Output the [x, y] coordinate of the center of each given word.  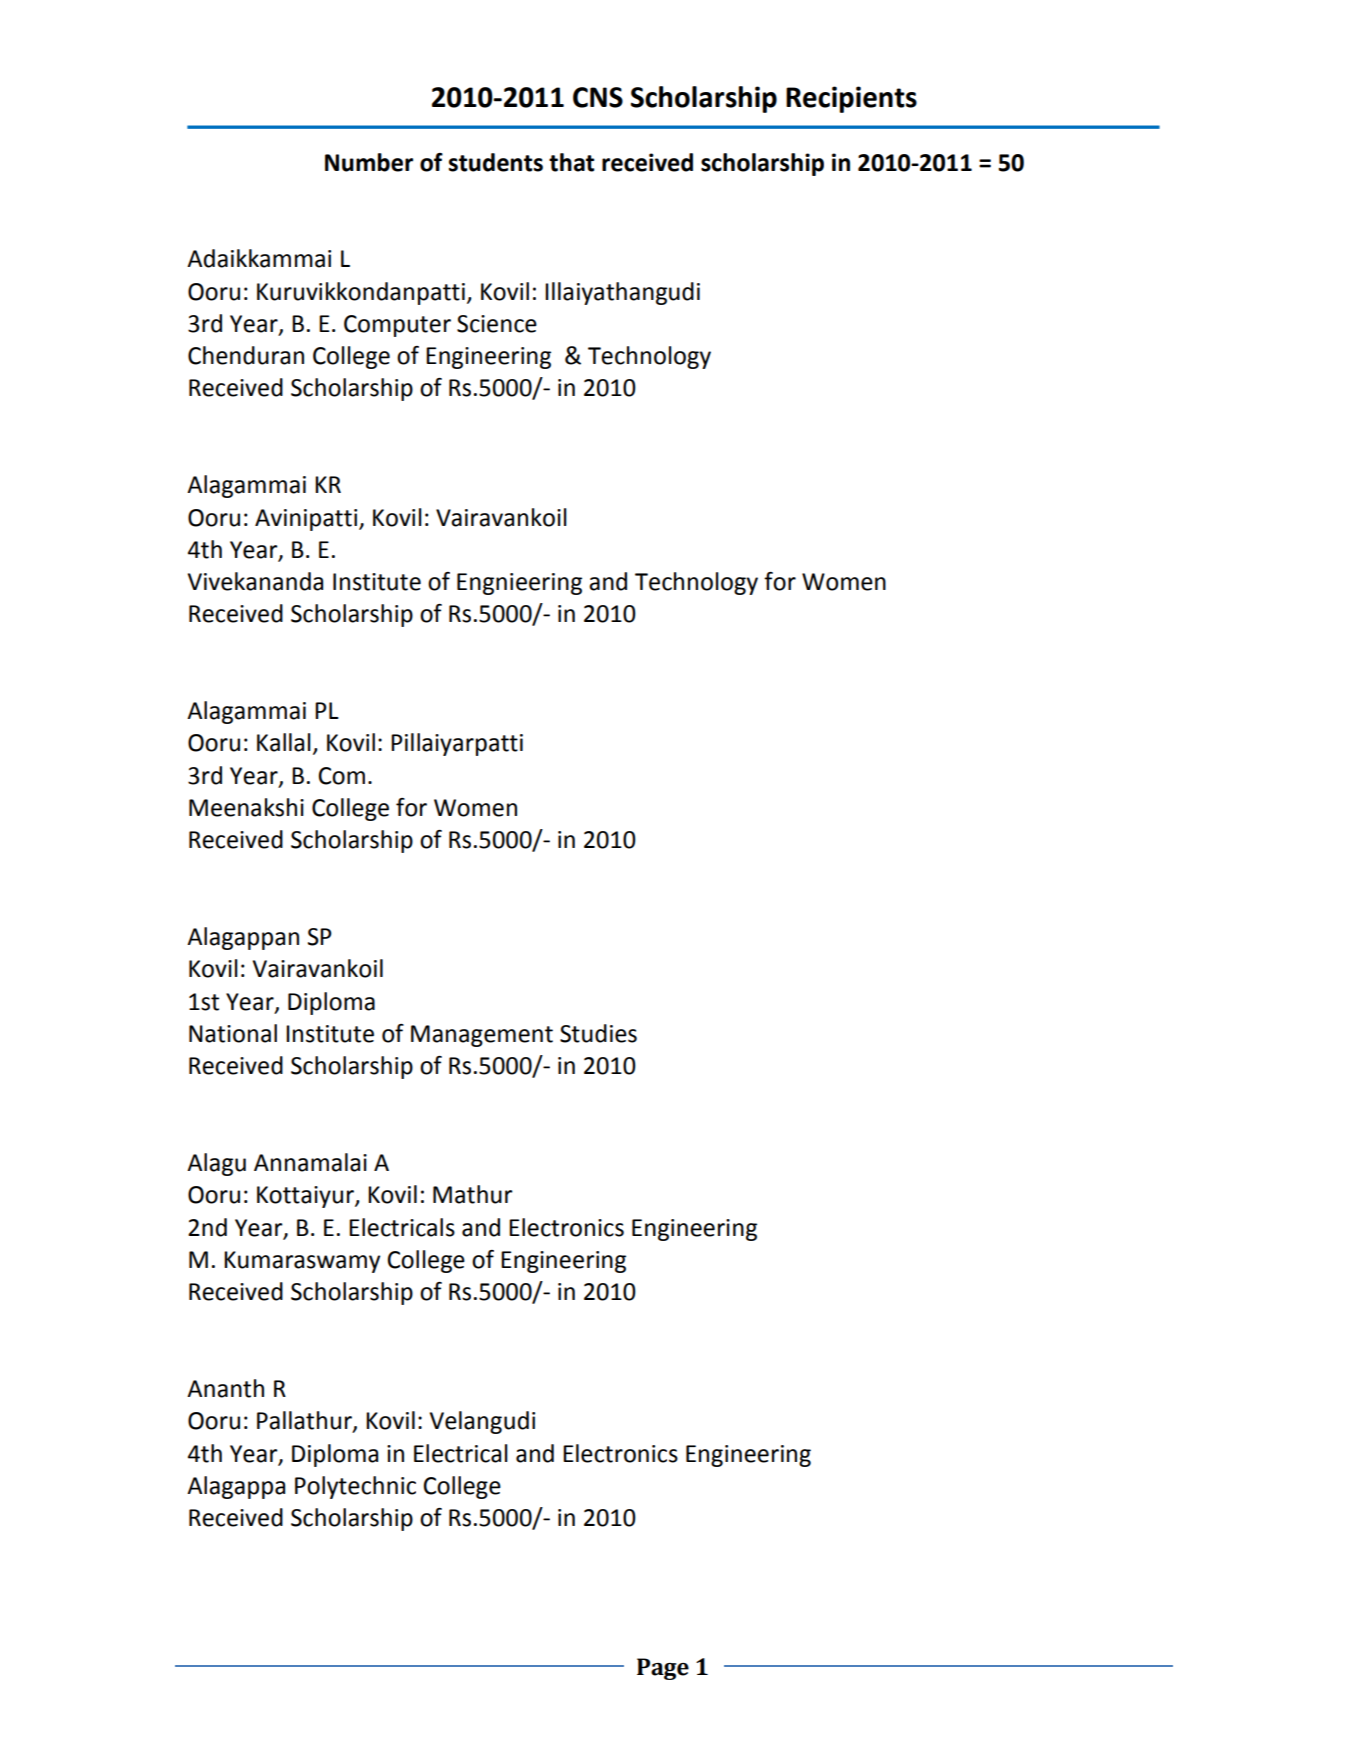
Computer [397, 326]
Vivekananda [255, 581]
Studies [598, 1033]
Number [369, 162]
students [496, 162]
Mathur [473, 1194]
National [233, 1033]
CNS [598, 97]
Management [482, 1036]
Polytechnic [355, 1487]
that [572, 162]
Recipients [851, 99]
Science [497, 324]
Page [663, 1669]
